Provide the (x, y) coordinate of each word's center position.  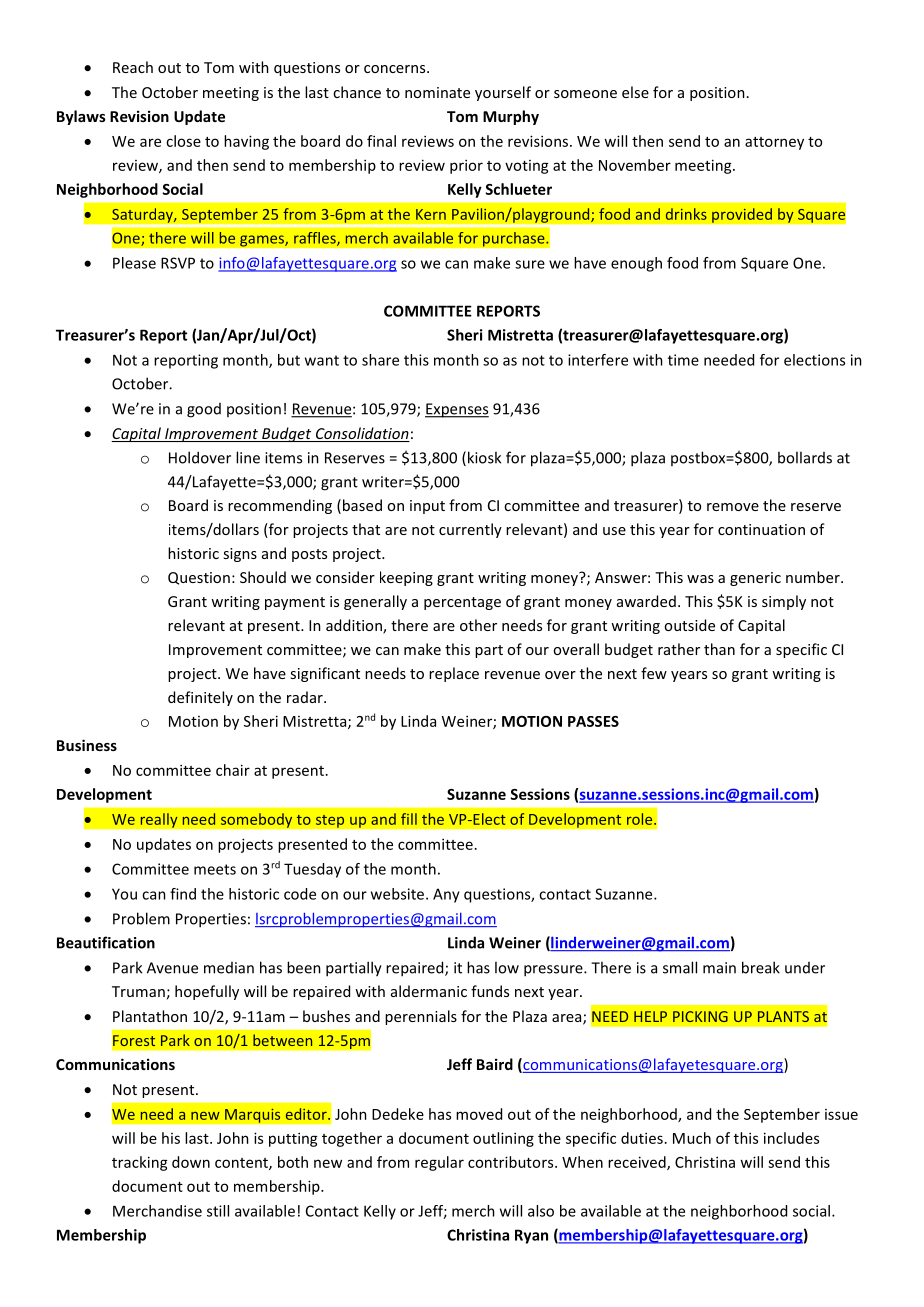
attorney (774, 143)
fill (409, 819)
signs (240, 555)
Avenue (172, 968)
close (183, 141)
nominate (437, 92)
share (380, 360)
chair (233, 770)
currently (470, 530)
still (218, 1211)
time (683, 360)
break (761, 967)
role (641, 819)
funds (490, 991)
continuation (761, 529)
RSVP (178, 263)
